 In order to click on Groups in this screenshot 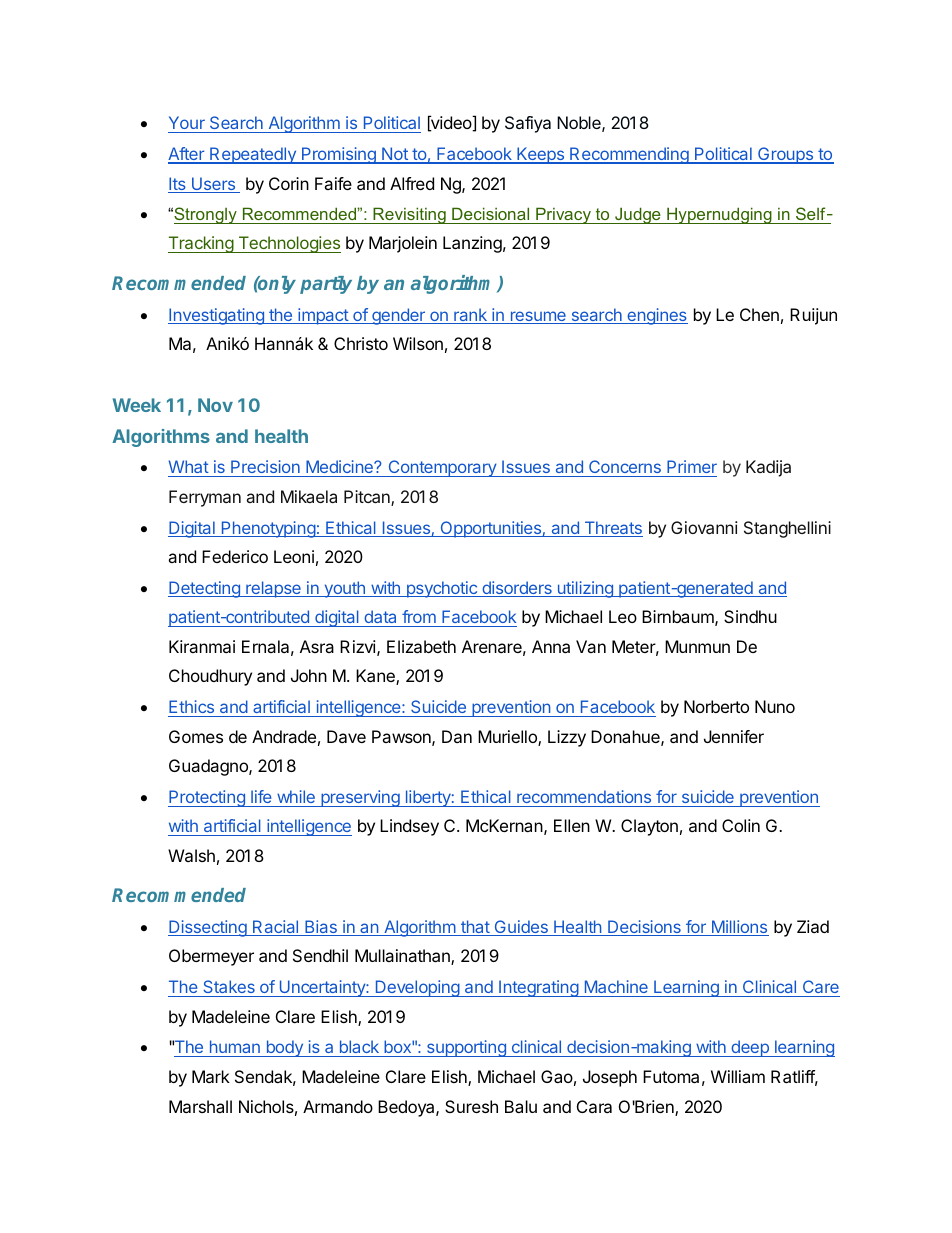, I will do `click(785, 155)`.
